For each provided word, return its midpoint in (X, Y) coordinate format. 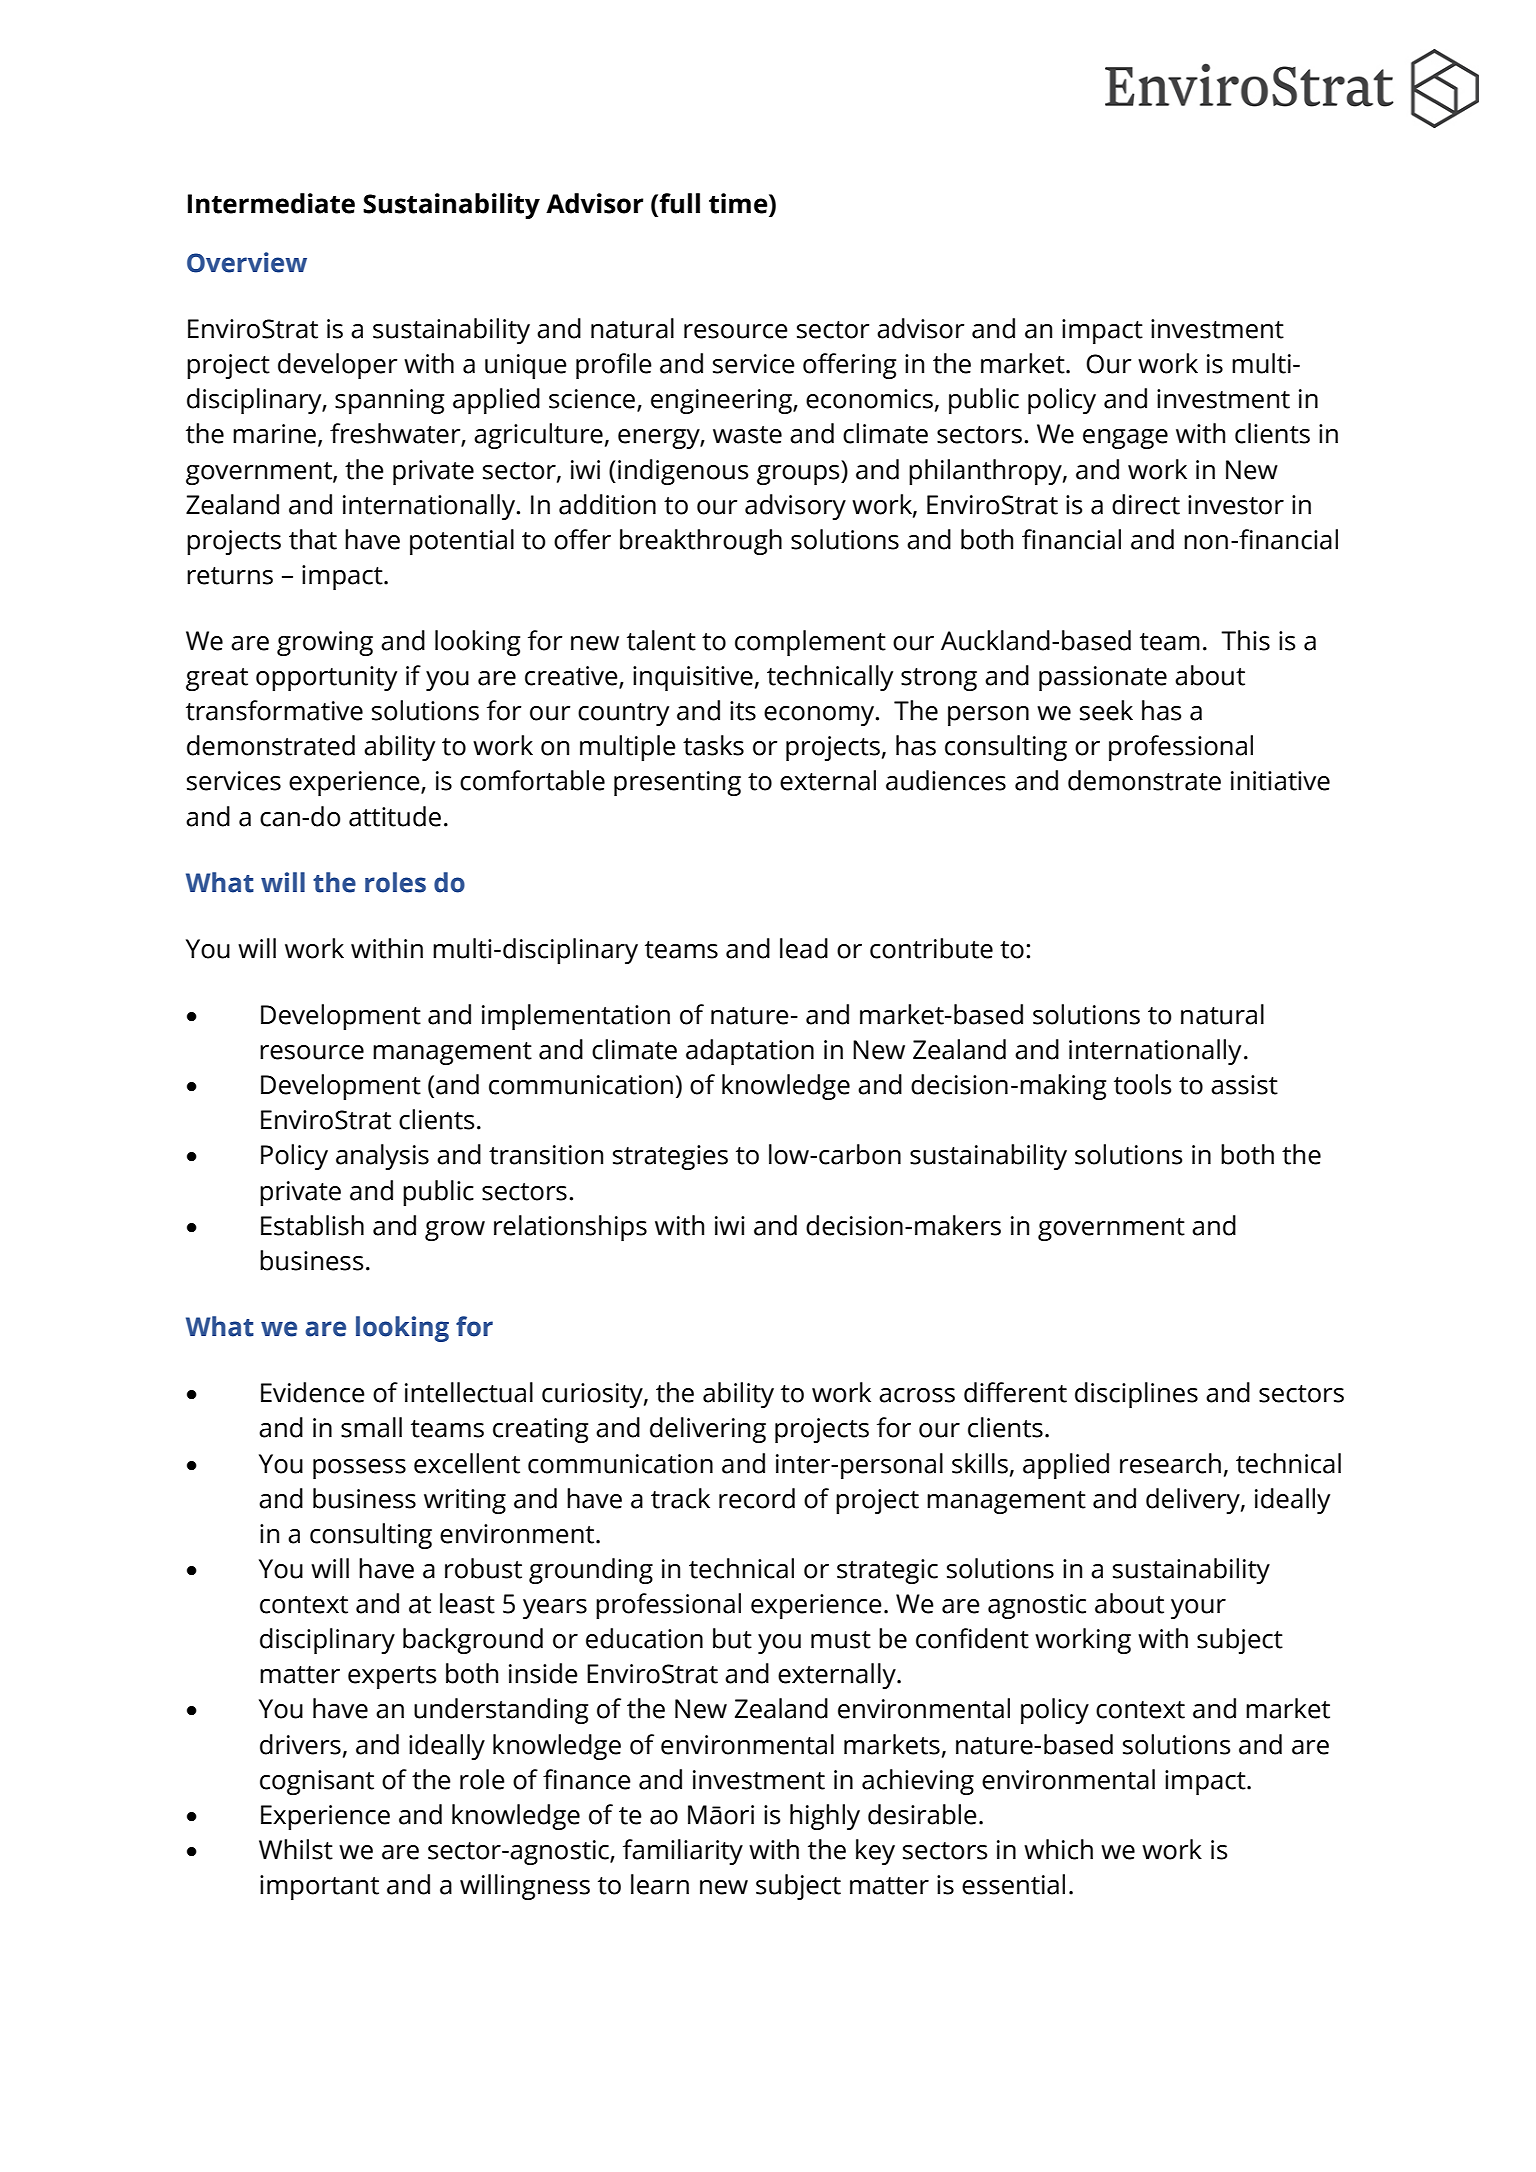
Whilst (296, 1849)
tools (1142, 1084)
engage (1125, 439)
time (739, 204)
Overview (247, 262)
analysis (382, 1157)
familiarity (683, 1852)
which (1058, 1849)
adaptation (750, 1052)
